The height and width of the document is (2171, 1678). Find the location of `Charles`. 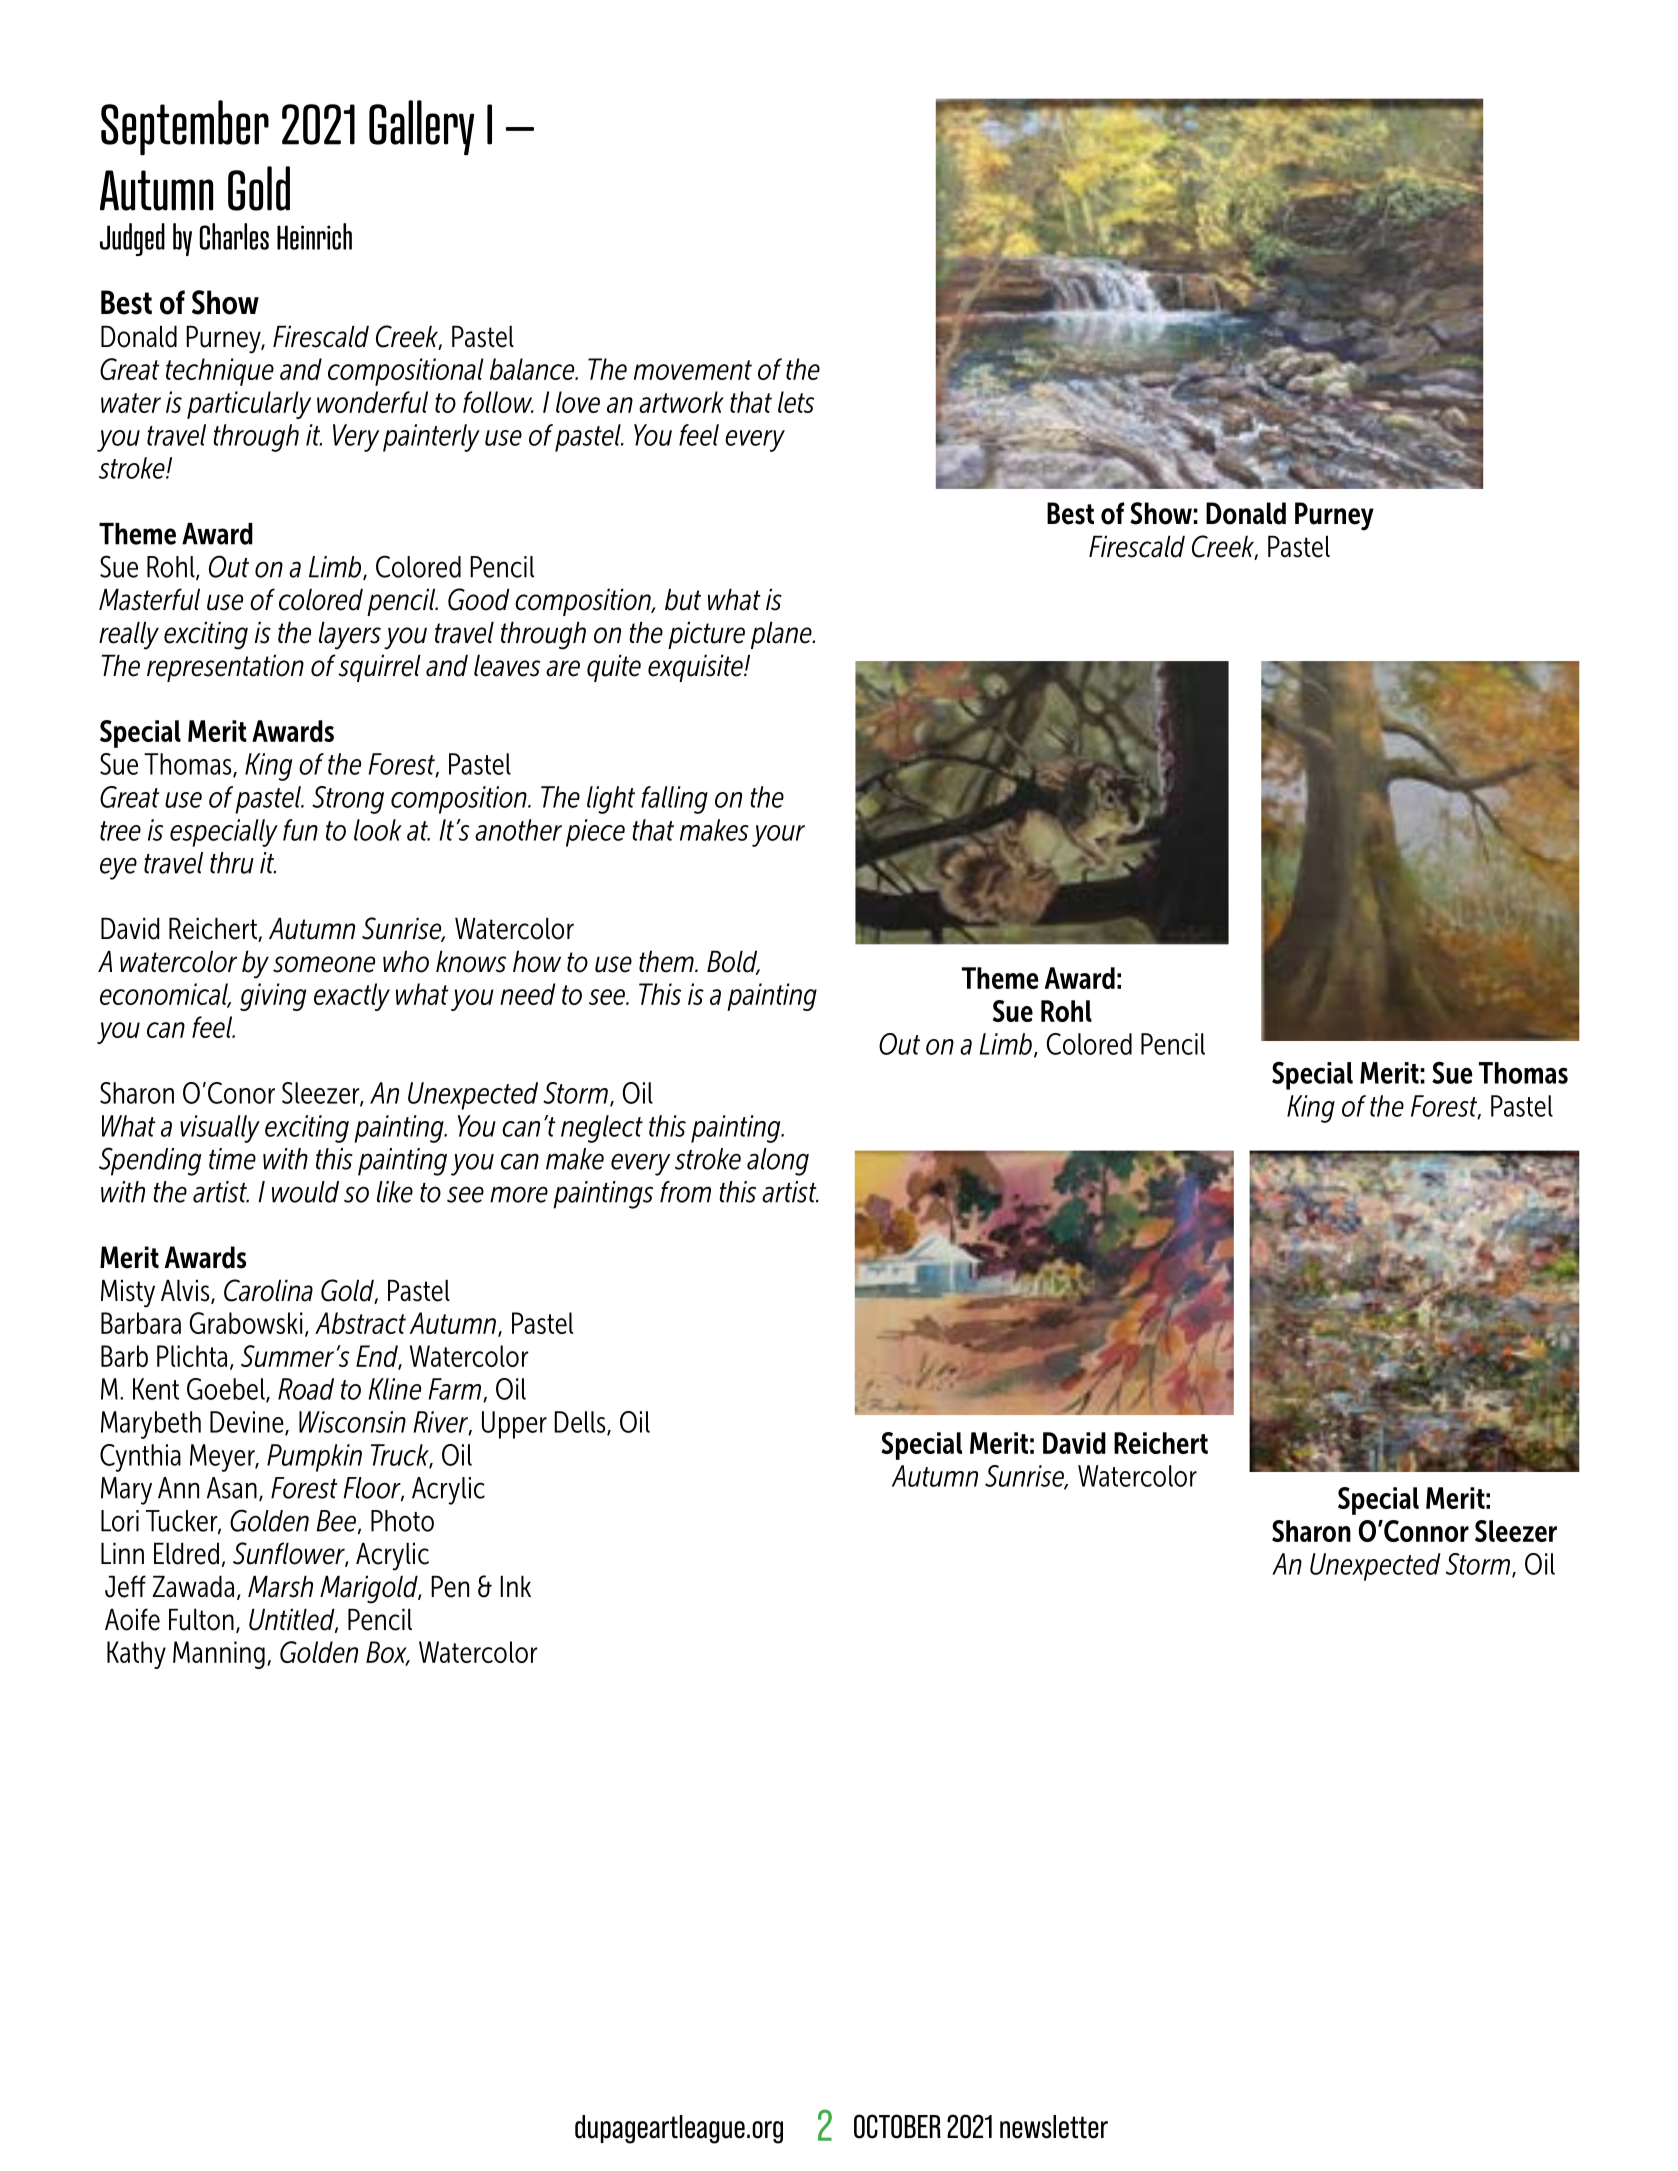

Charles is located at coordinates (234, 236).
